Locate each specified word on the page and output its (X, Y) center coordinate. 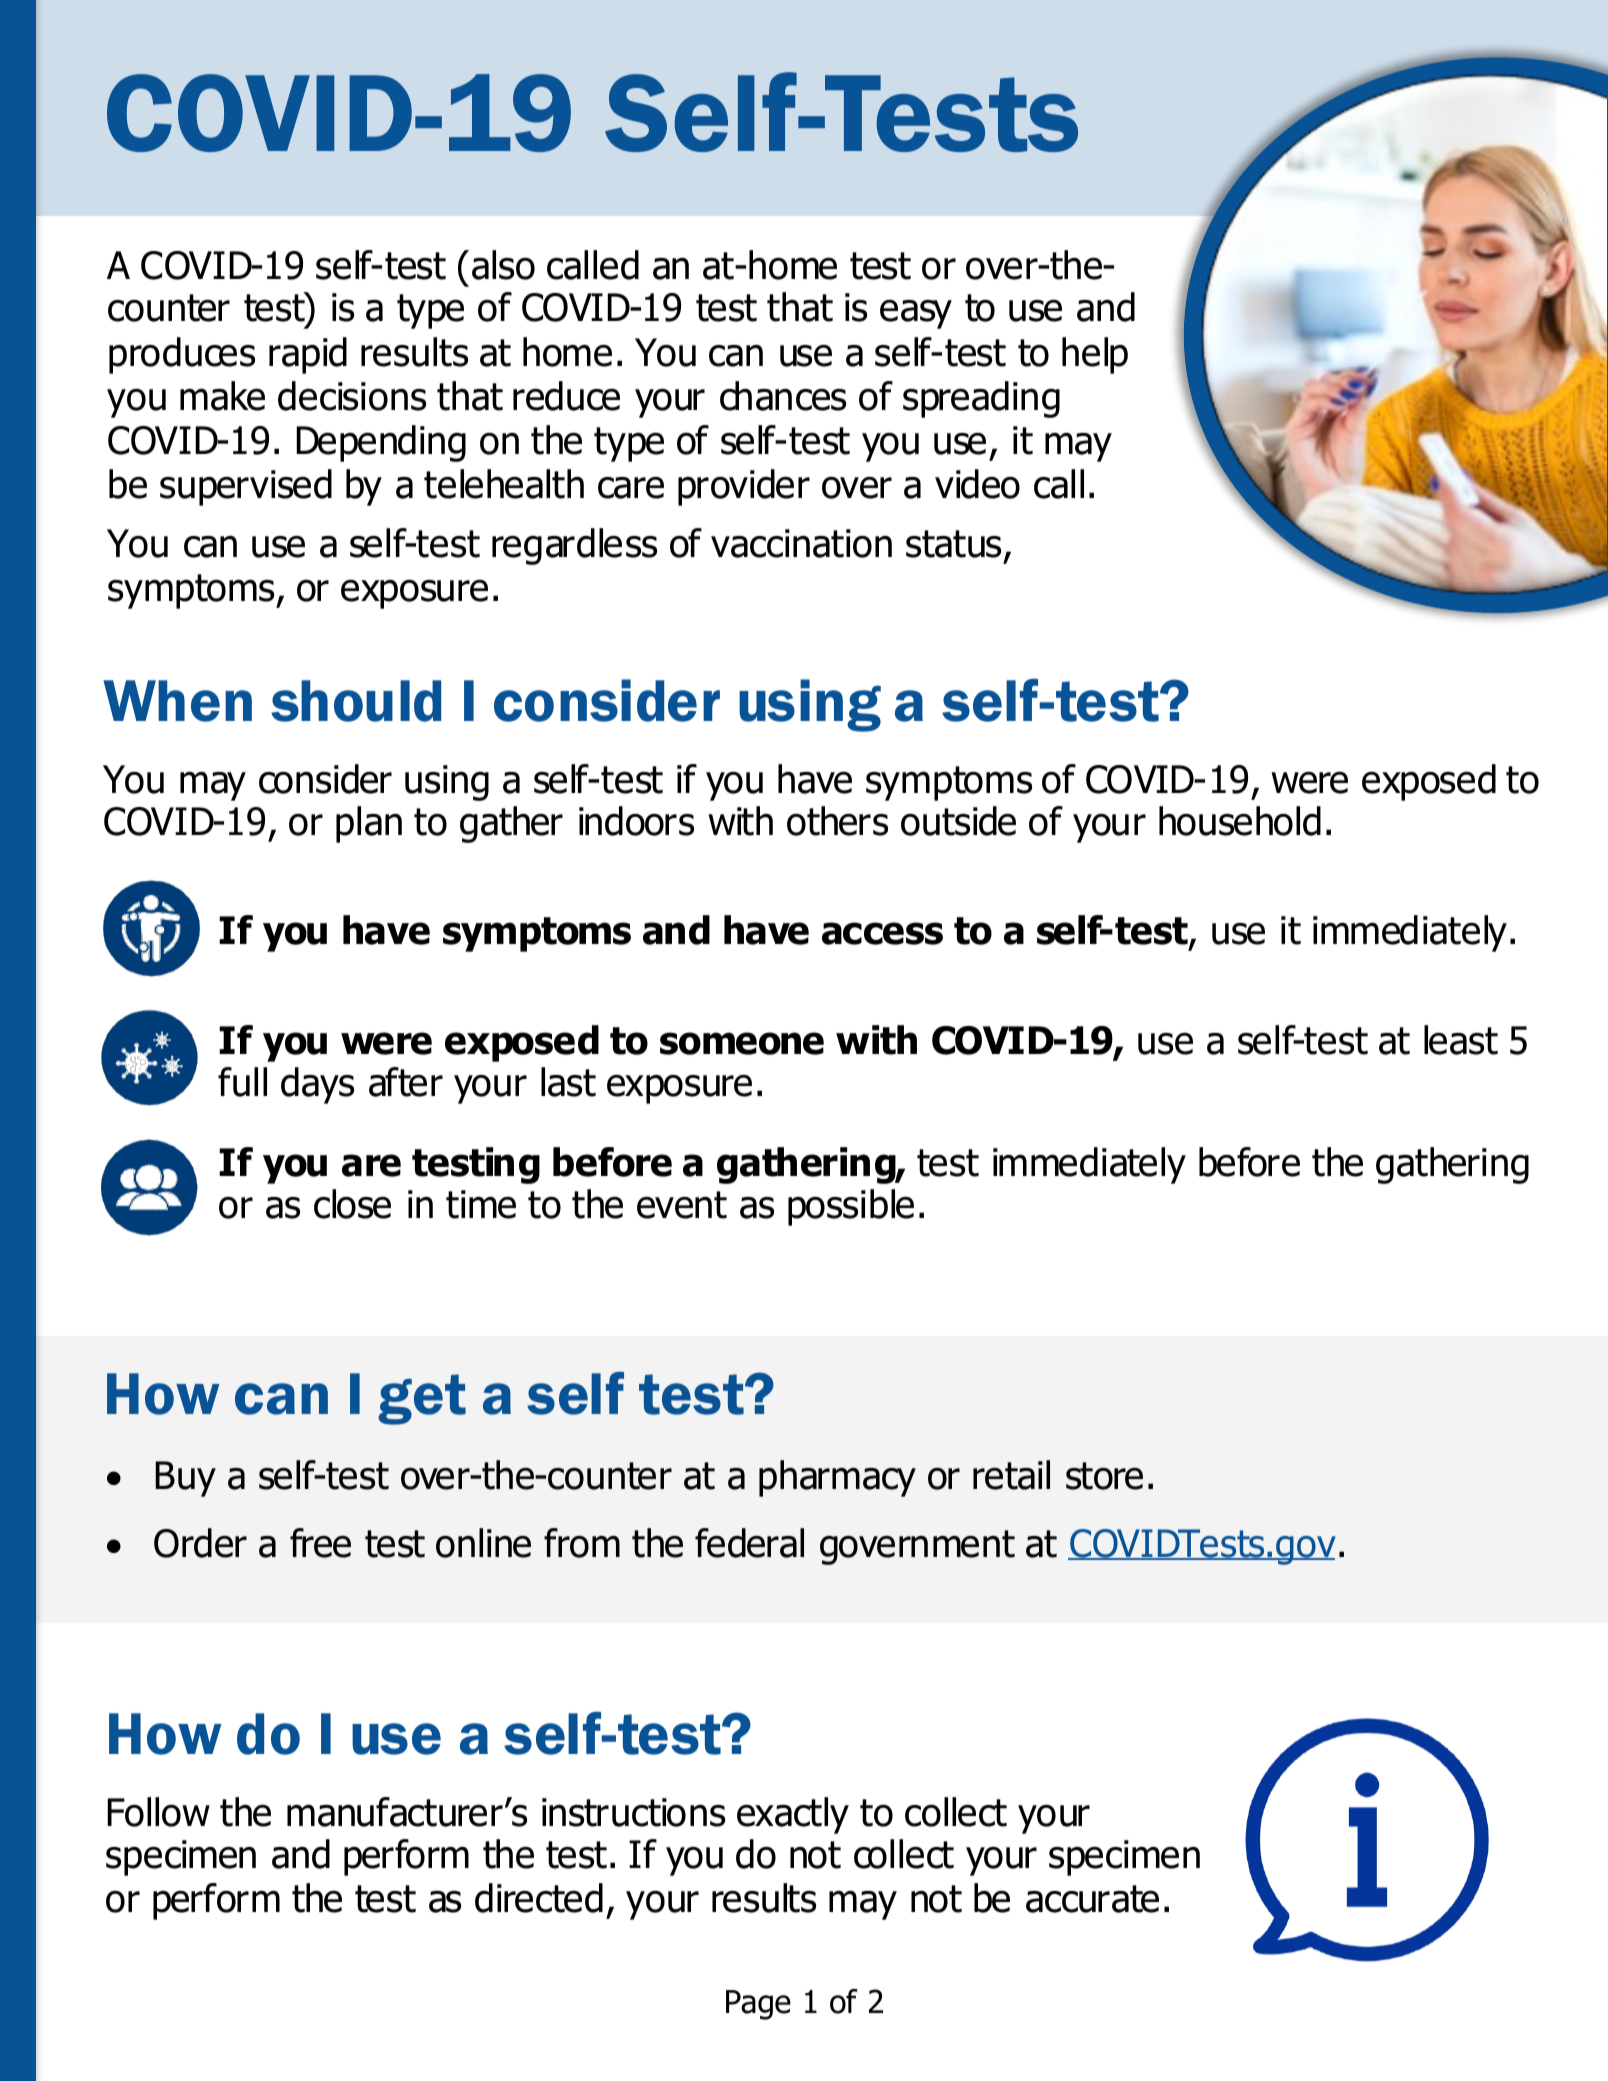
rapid (308, 355)
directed (539, 1898)
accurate (1092, 1899)
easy (916, 314)
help (1095, 355)
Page (758, 2005)
